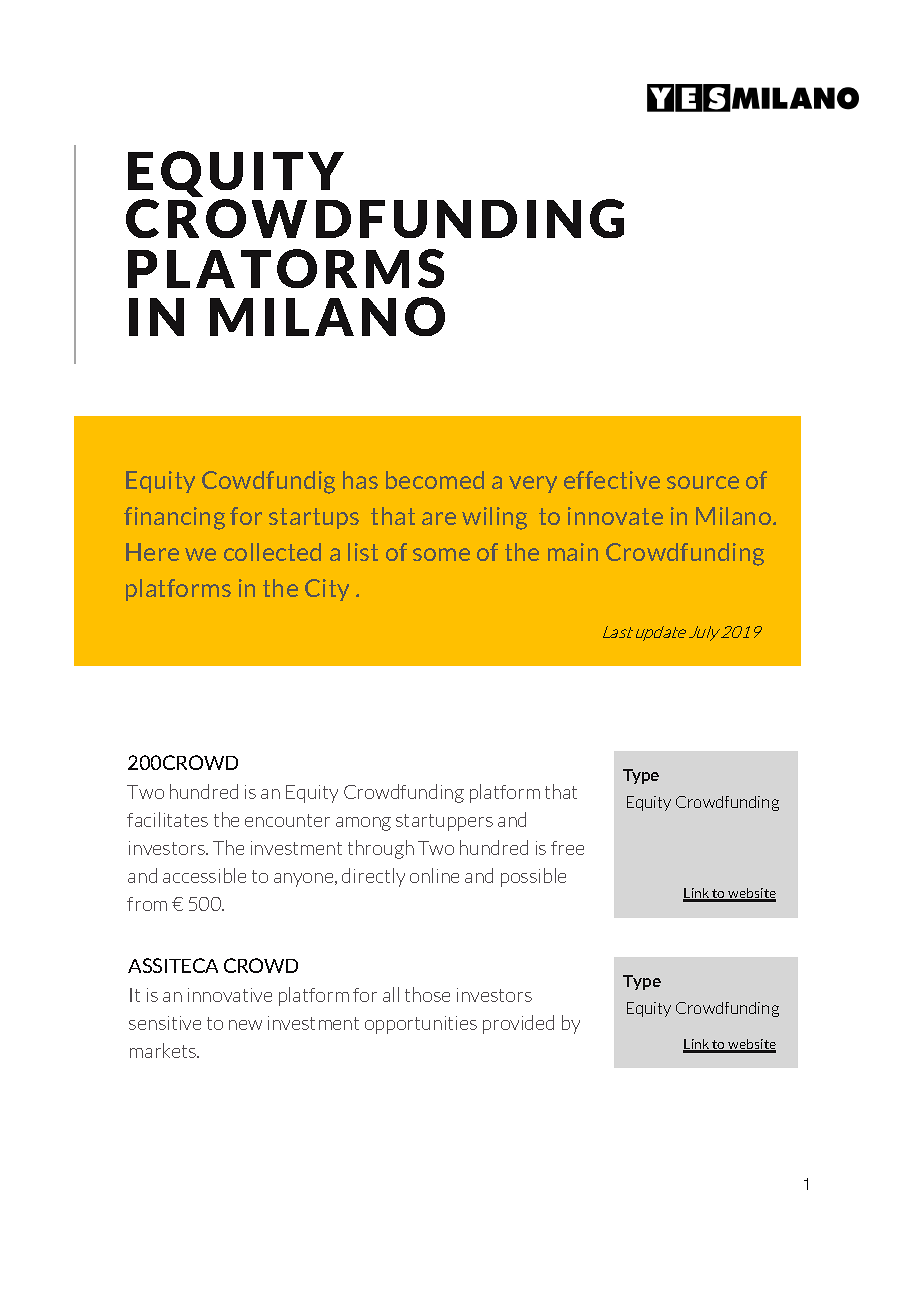 The image size is (924, 1308). What do you see at coordinates (518, 1024) in the document?
I see `provided` at bounding box center [518, 1024].
